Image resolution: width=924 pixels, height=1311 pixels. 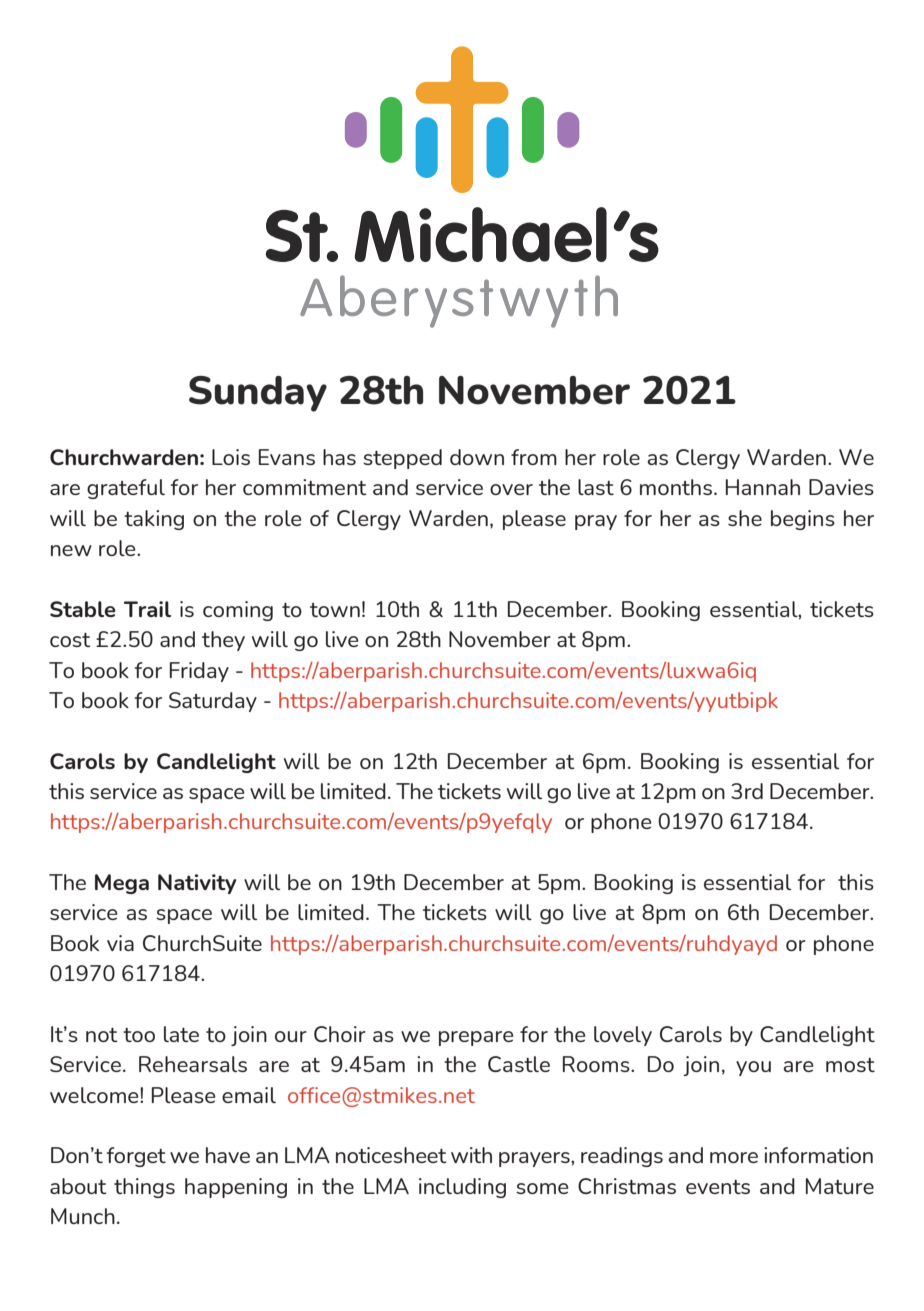 What do you see at coordinates (623, 1036) in the screenshot?
I see `lovely` at bounding box center [623, 1036].
